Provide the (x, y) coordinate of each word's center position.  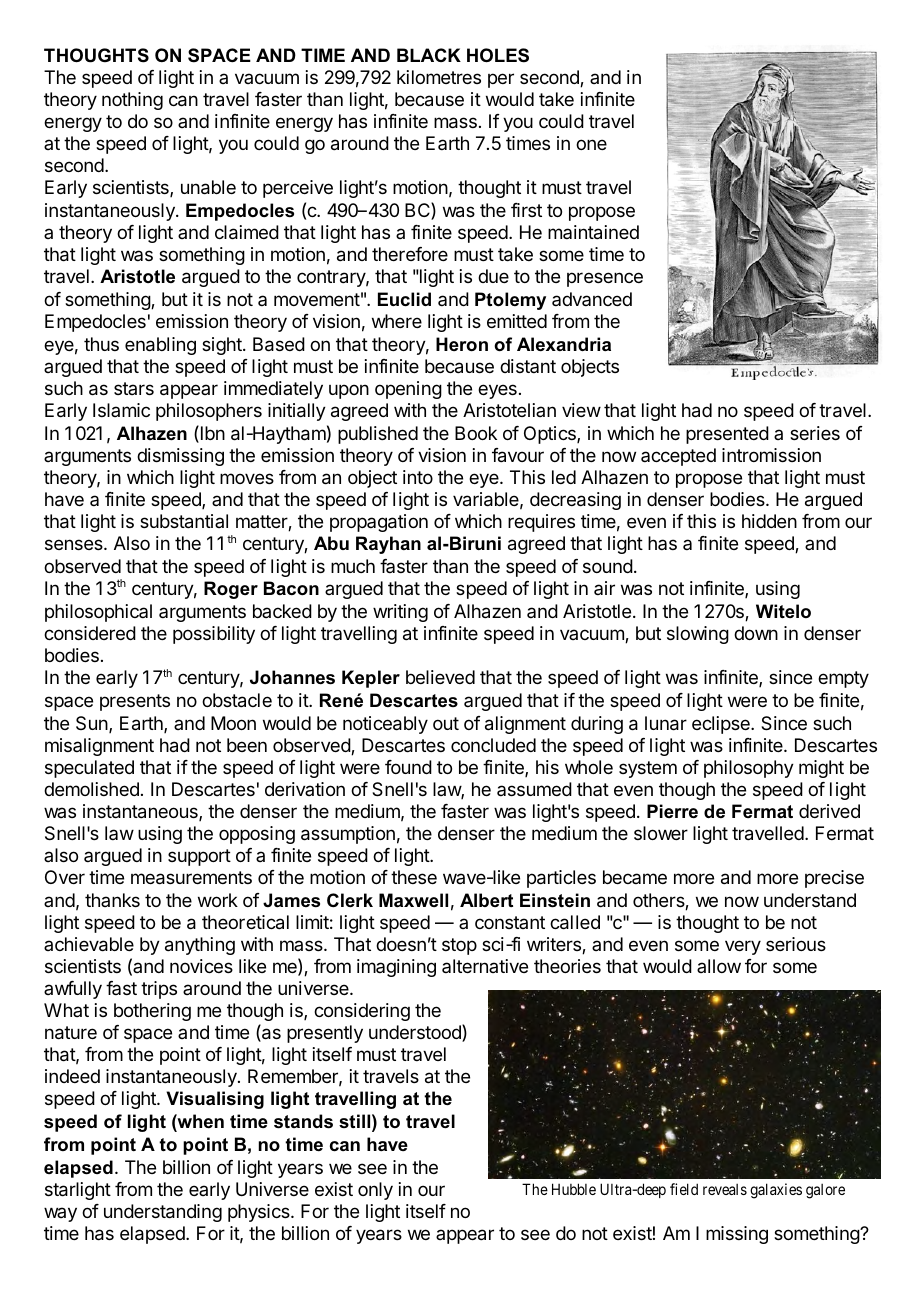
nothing (132, 101)
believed (440, 677)
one (591, 144)
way (60, 1214)
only (375, 1191)
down (756, 633)
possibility (214, 635)
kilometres (439, 77)
